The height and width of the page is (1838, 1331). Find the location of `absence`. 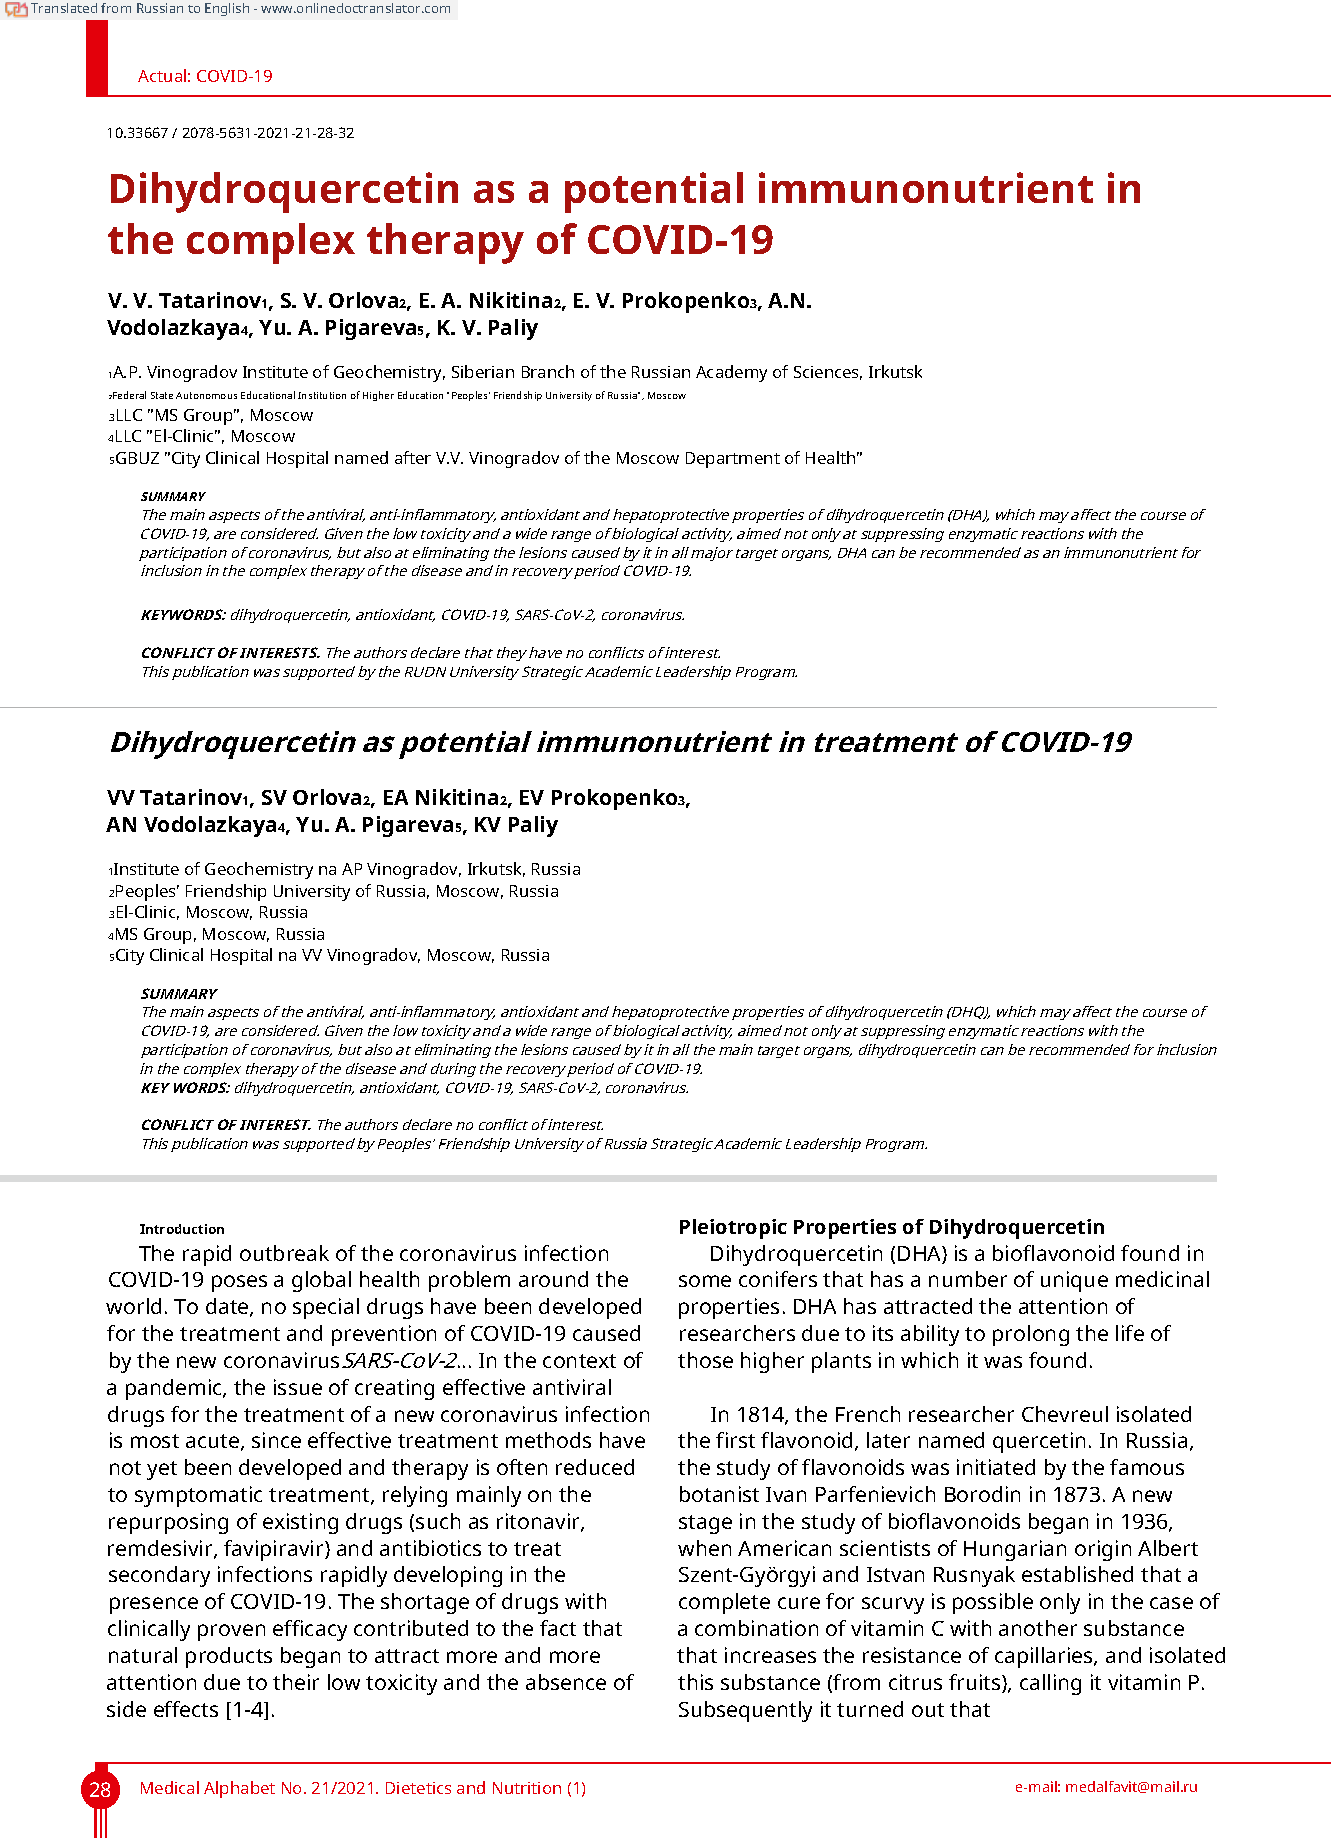

absence is located at coordinates (566, 1682).
